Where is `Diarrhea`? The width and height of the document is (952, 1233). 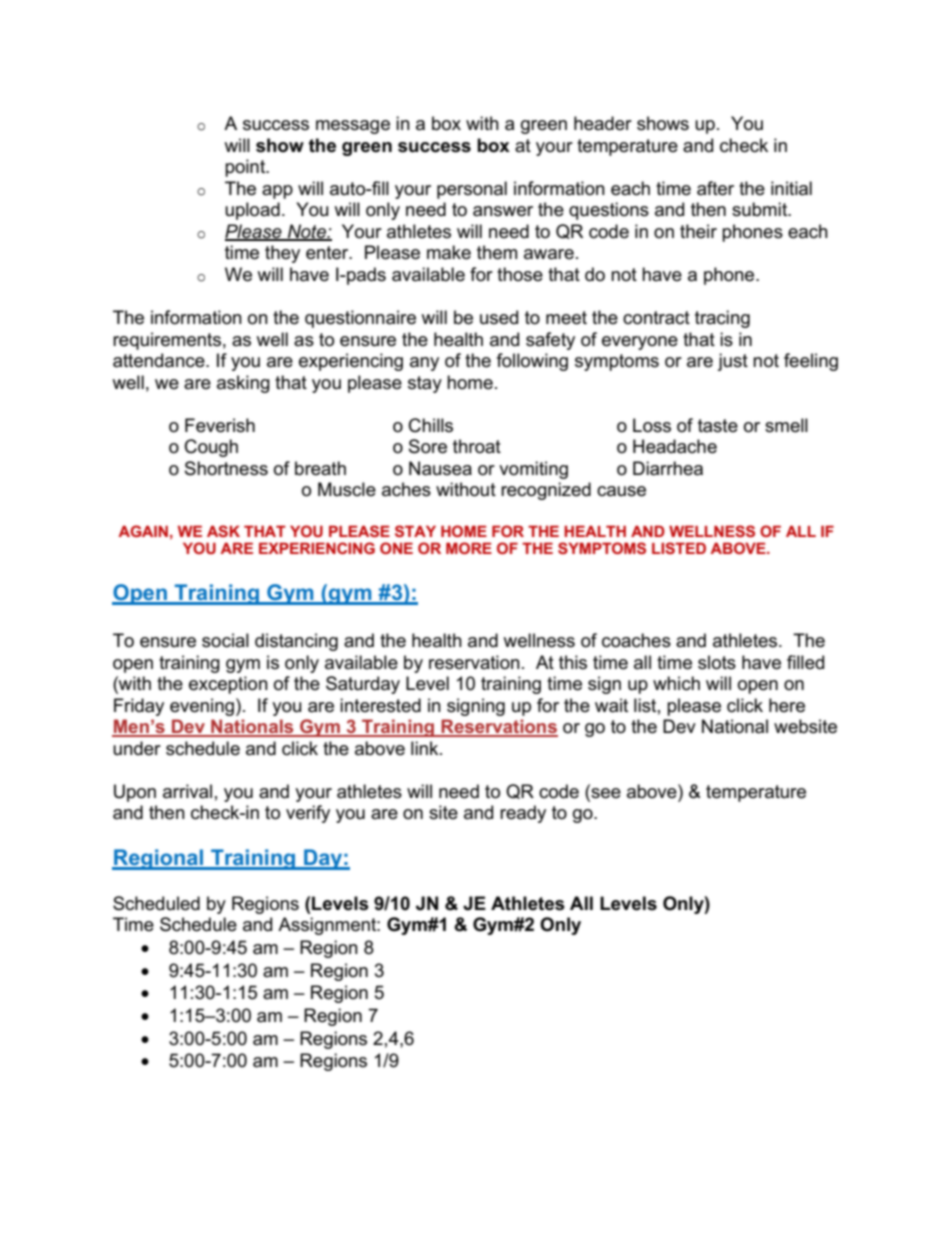
Diarrhea is located at coordinates (668, 468).
